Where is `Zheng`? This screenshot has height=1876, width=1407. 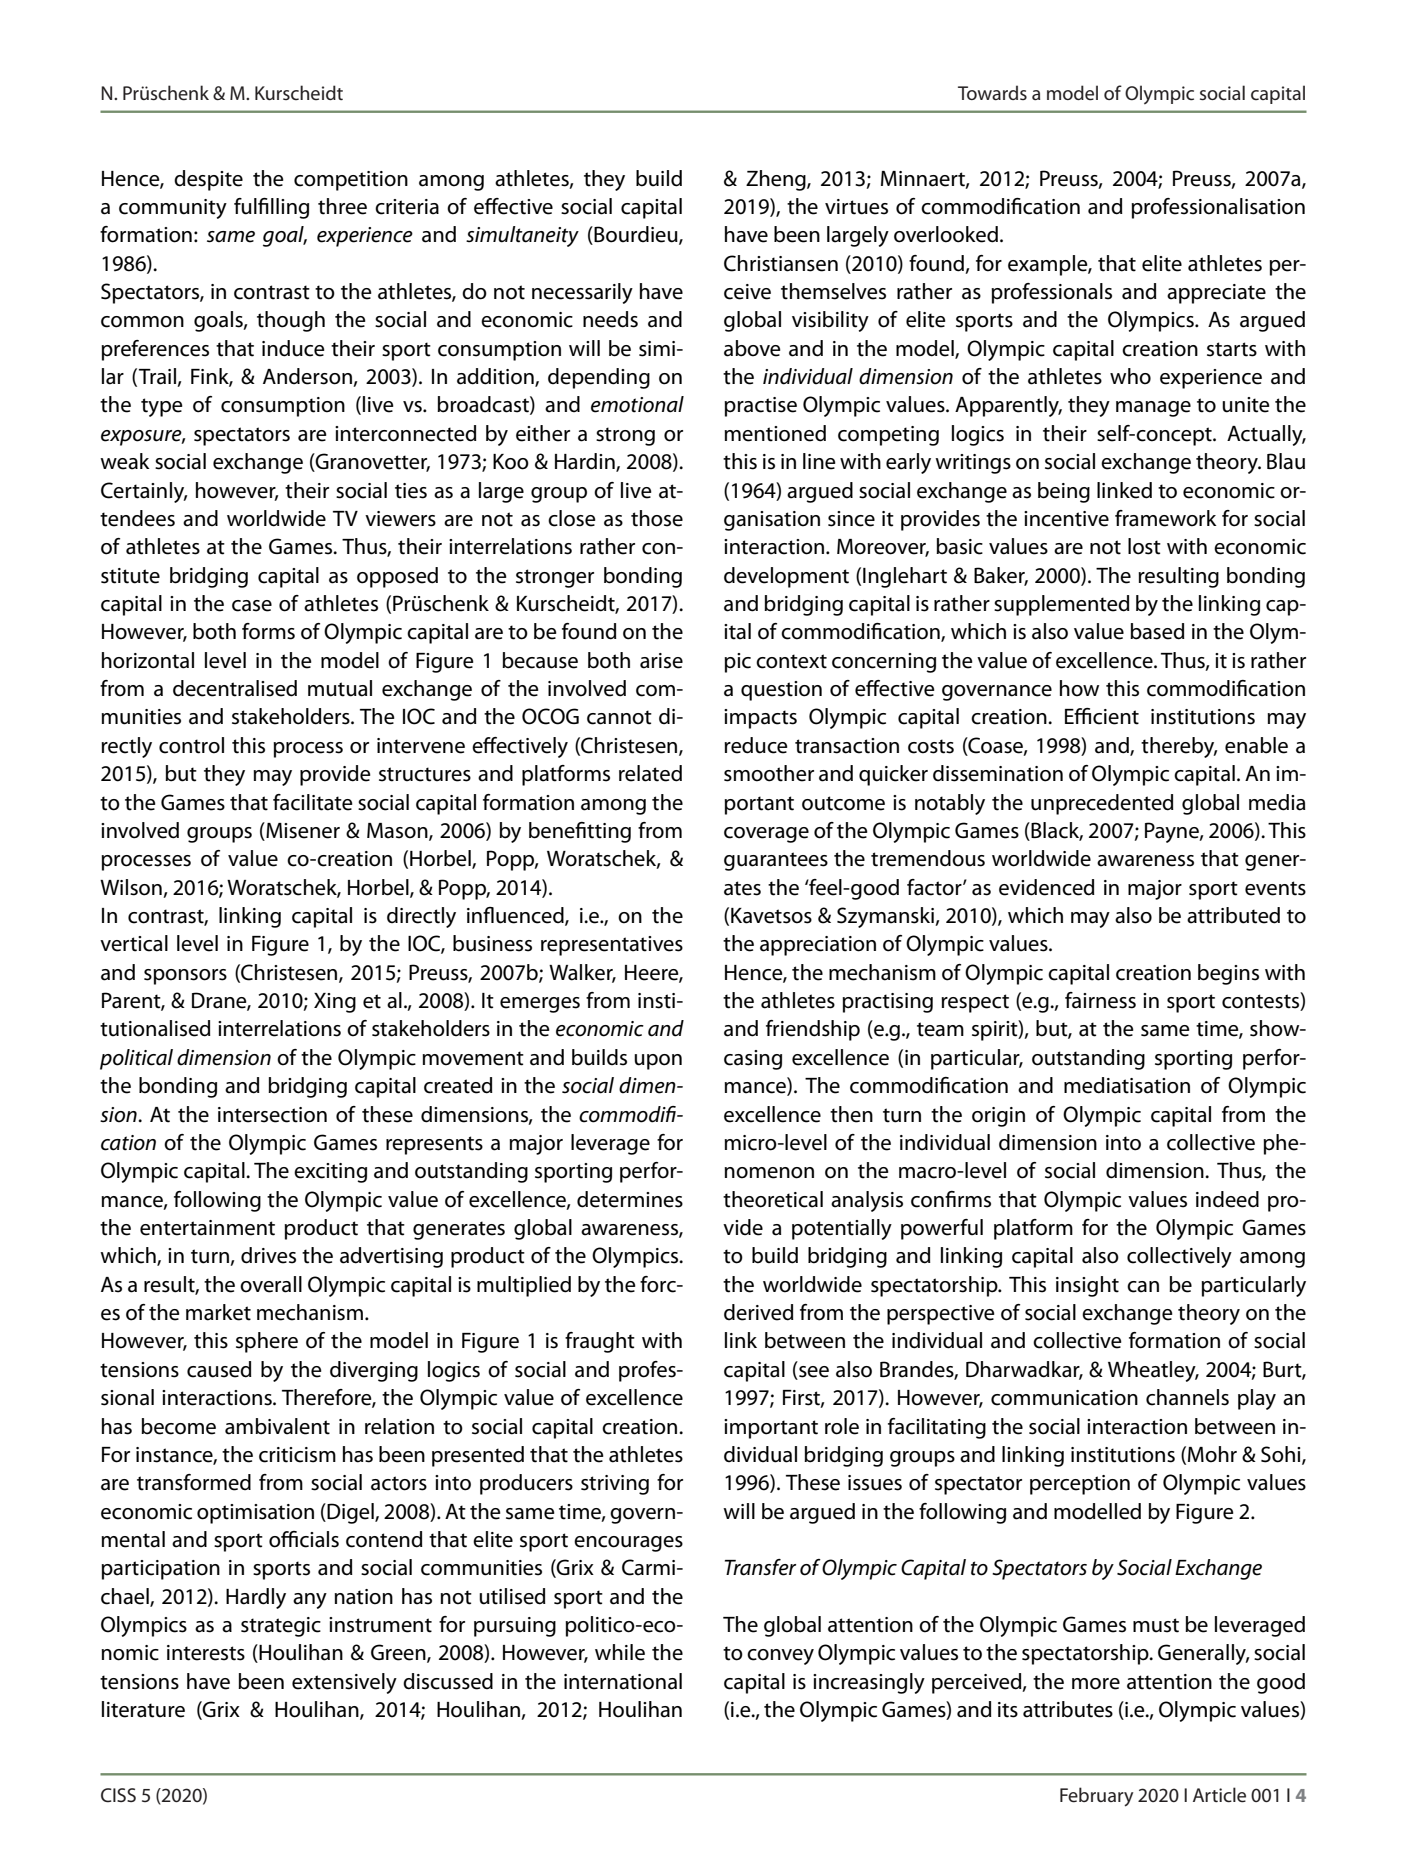
Zheng is located at coordinates (777, 180).
